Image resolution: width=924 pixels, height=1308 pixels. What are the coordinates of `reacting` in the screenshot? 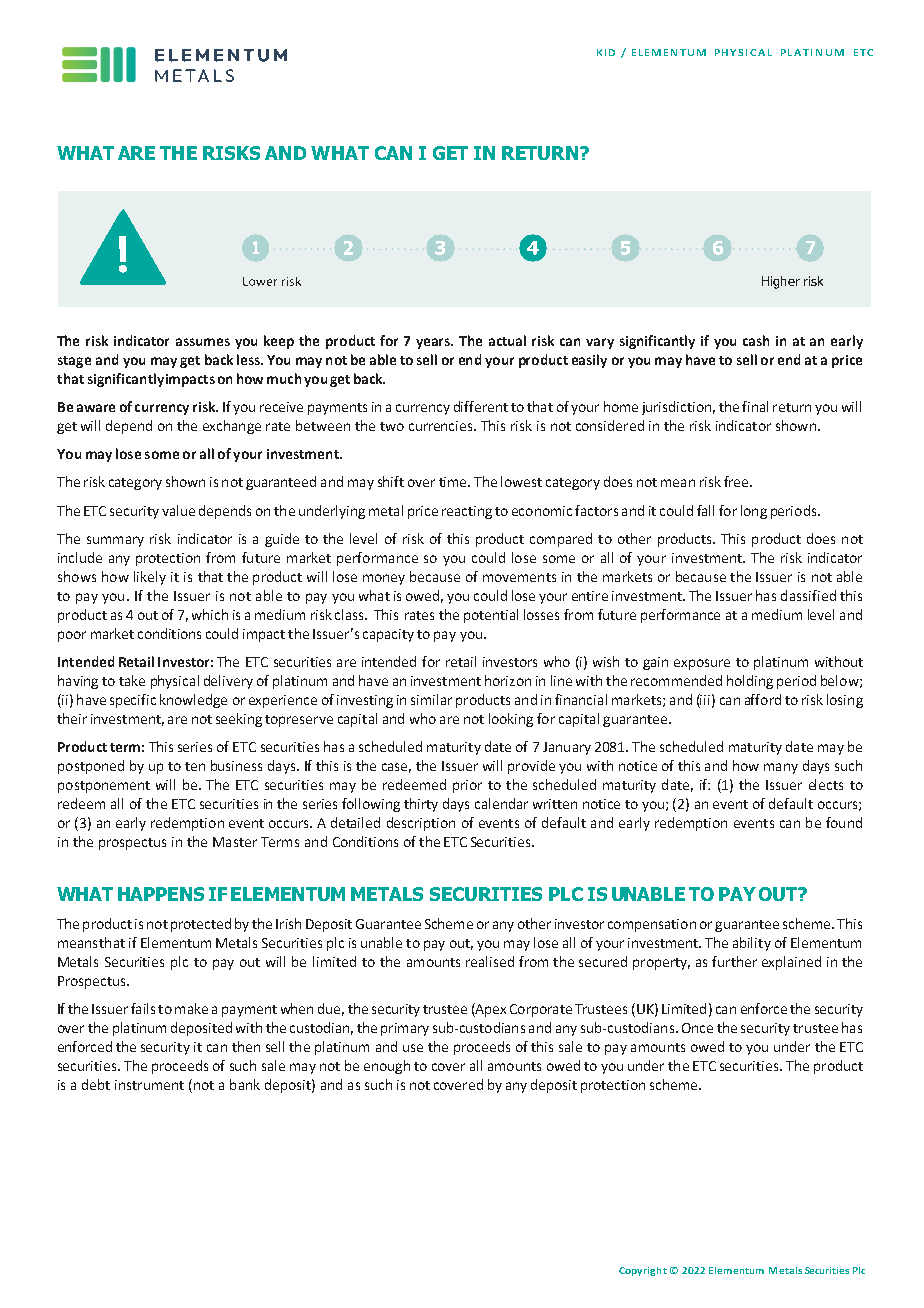 It's located at (467, 512).
